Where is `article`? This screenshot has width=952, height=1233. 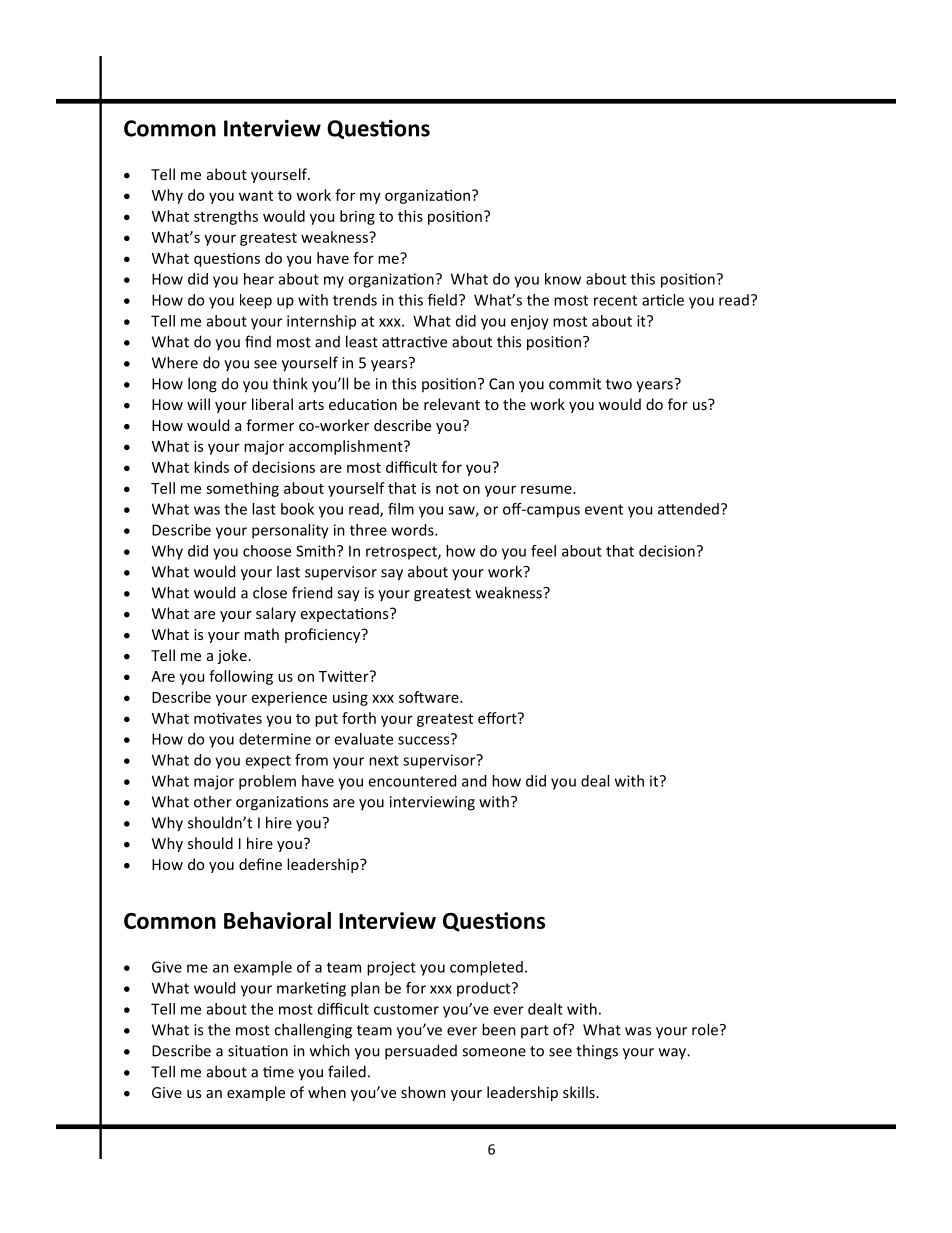 article is located at coordinates (663, 300).
